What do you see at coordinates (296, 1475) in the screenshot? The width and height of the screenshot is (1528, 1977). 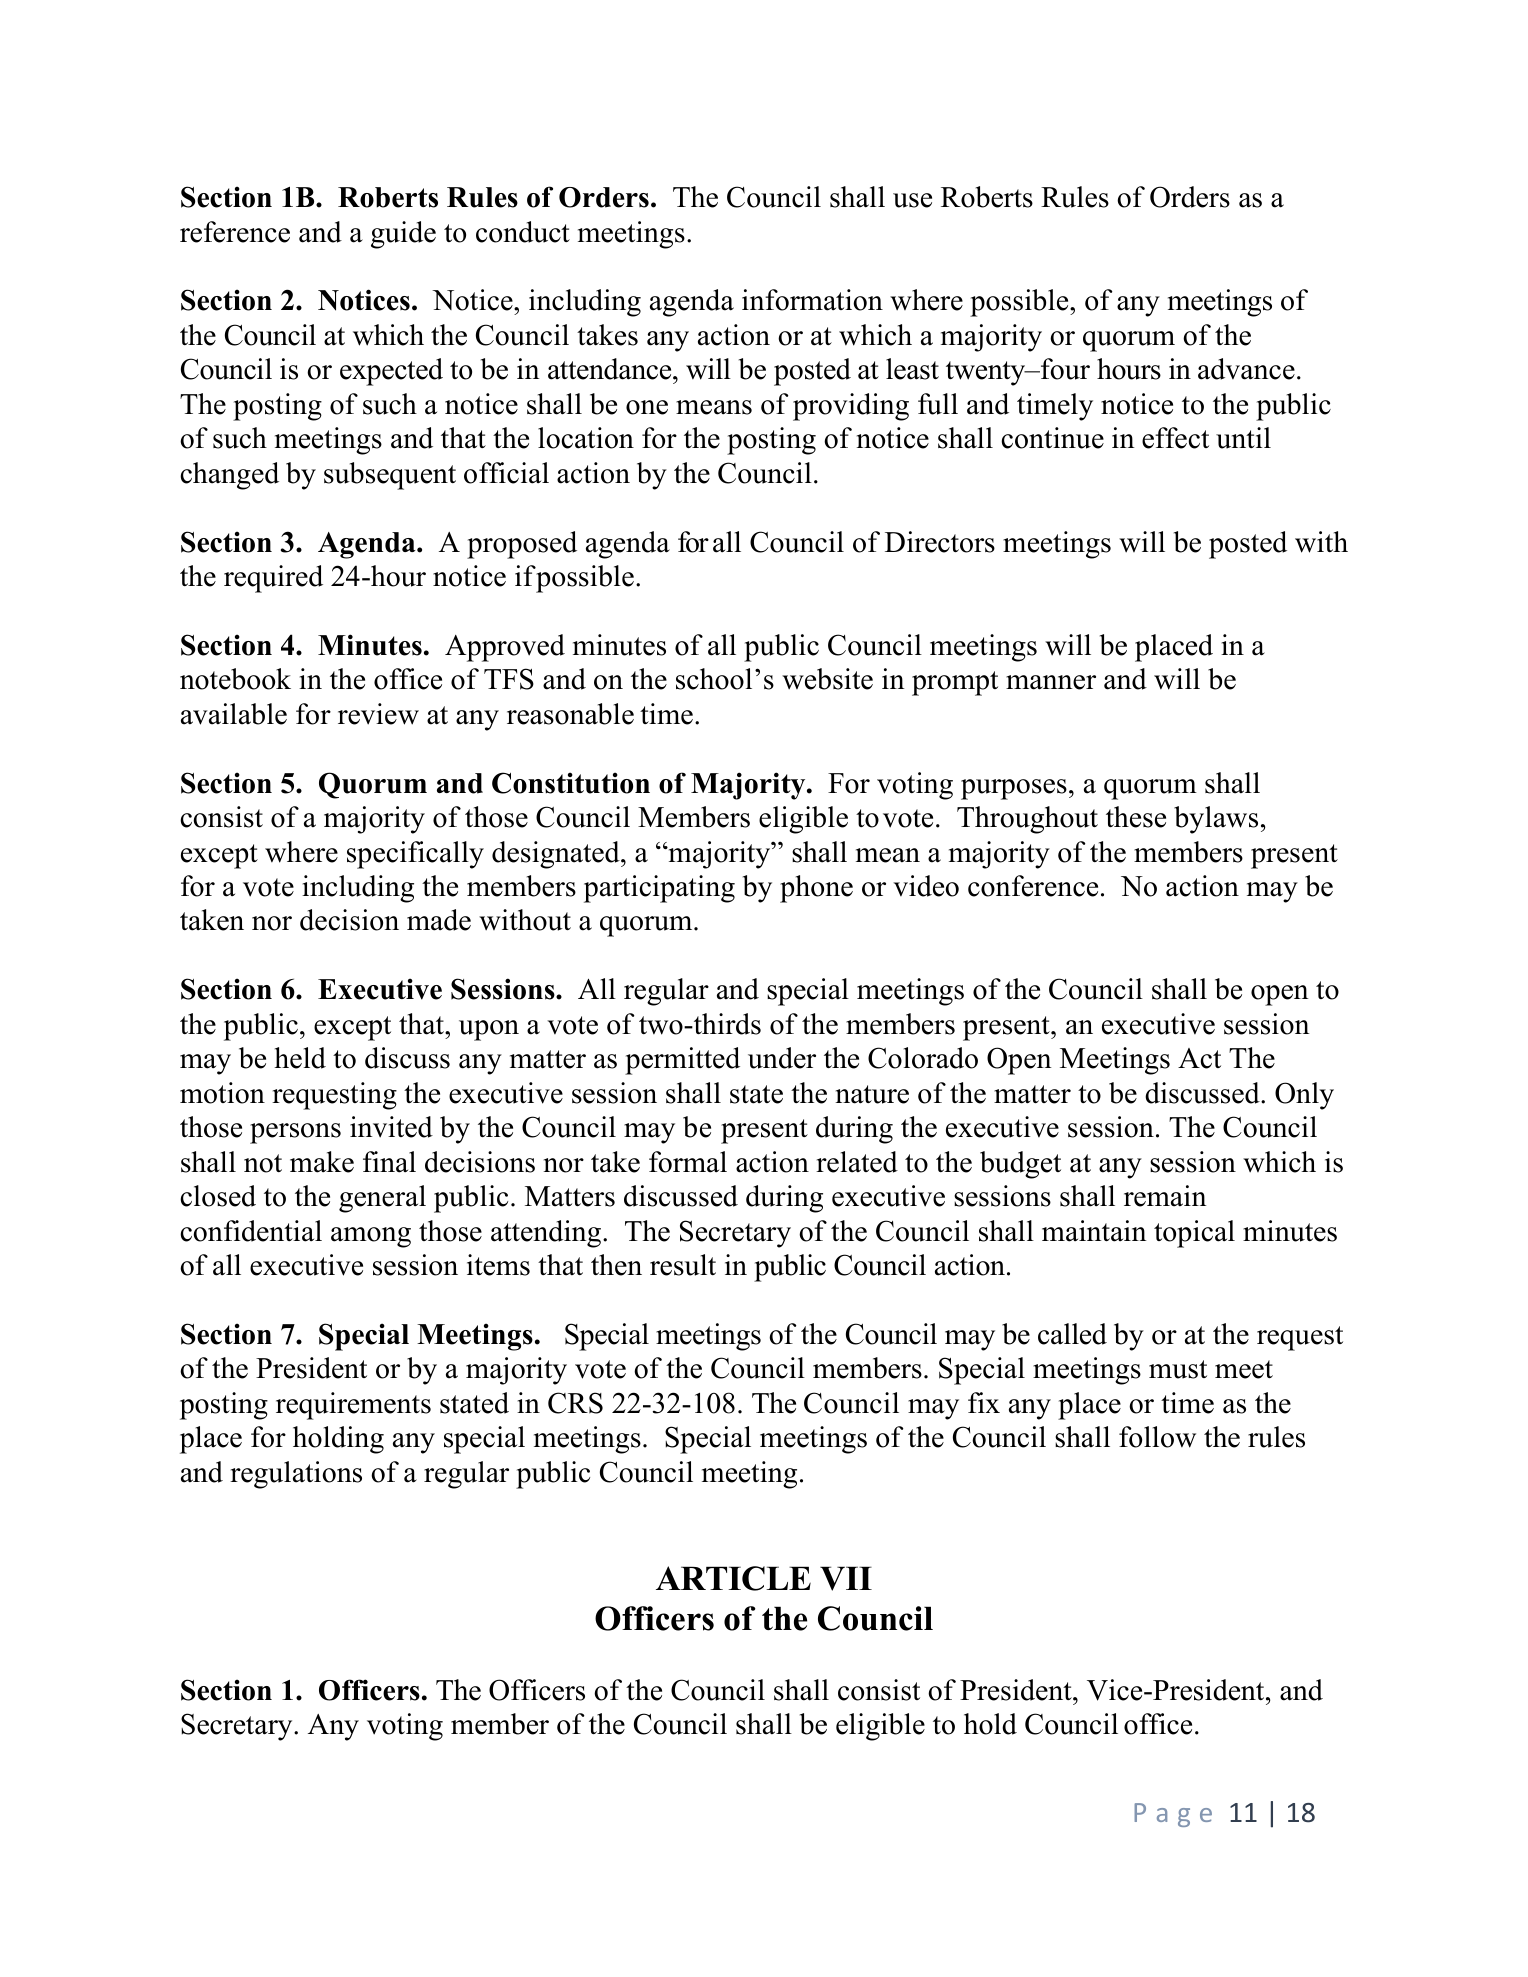 I see `regulations` at bounding box center [296, 1475].
